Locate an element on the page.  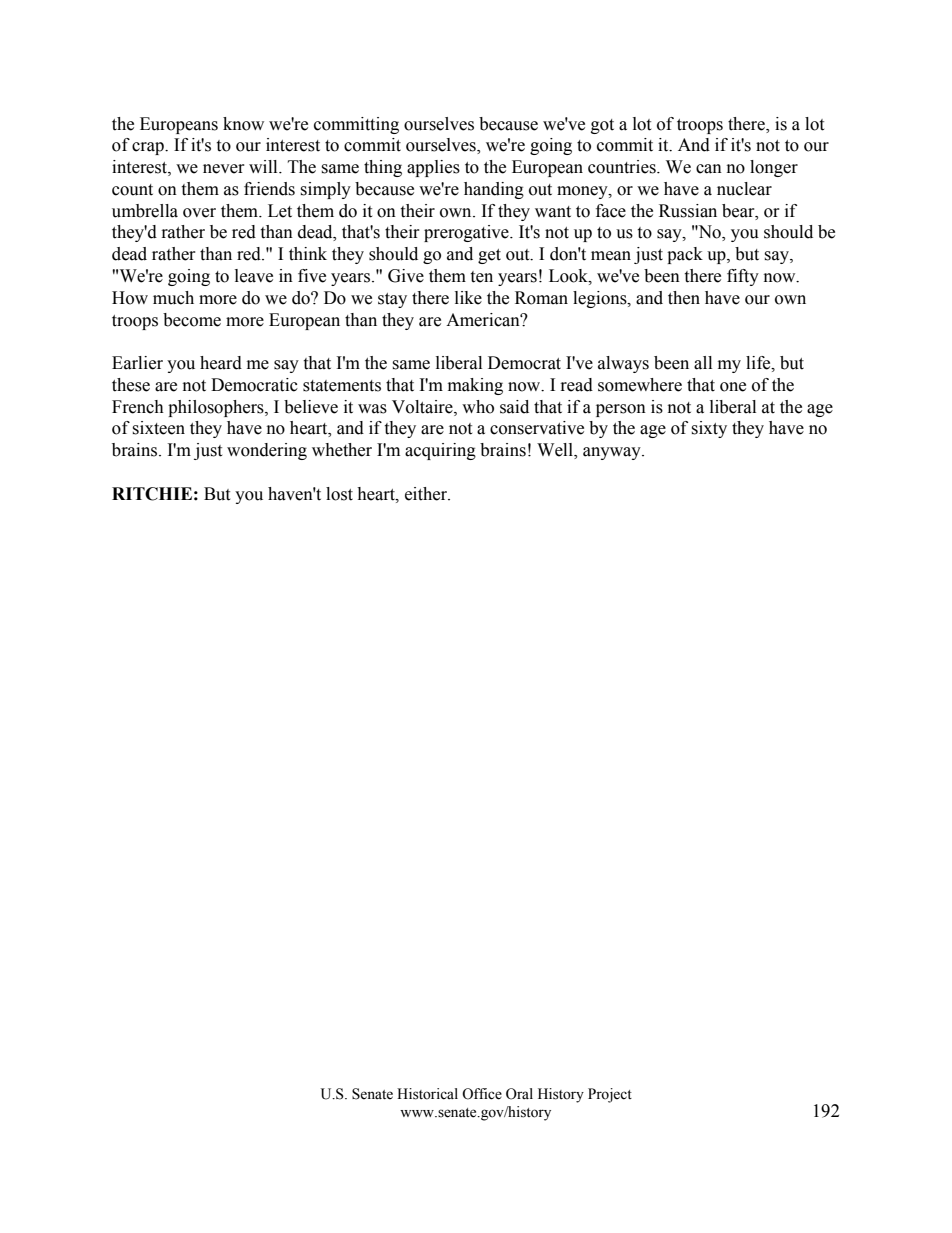
Office is located at coordinates (482, 1094).
